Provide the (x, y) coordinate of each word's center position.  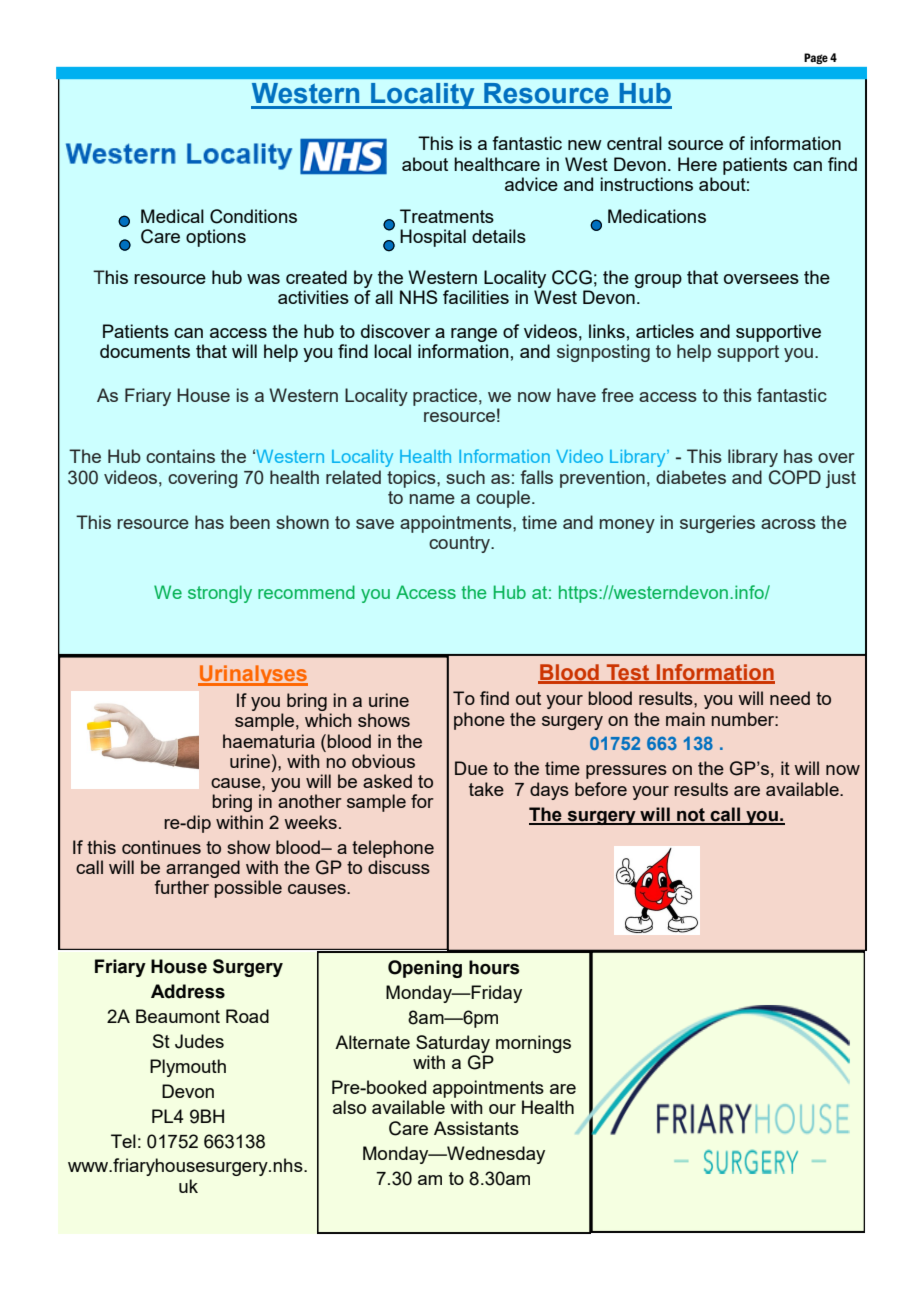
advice (531, 184)
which (328, 720)
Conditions (253, 216)
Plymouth (188, 1068)
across (788, 524)
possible (248, 889)
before (601, 789)
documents (145, 351)
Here (697, 164)
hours (494, 967)
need (790, 698)
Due (471, 768)
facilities (476, 297)
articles (665, 331)
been (250, 522)
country (461, 544)
